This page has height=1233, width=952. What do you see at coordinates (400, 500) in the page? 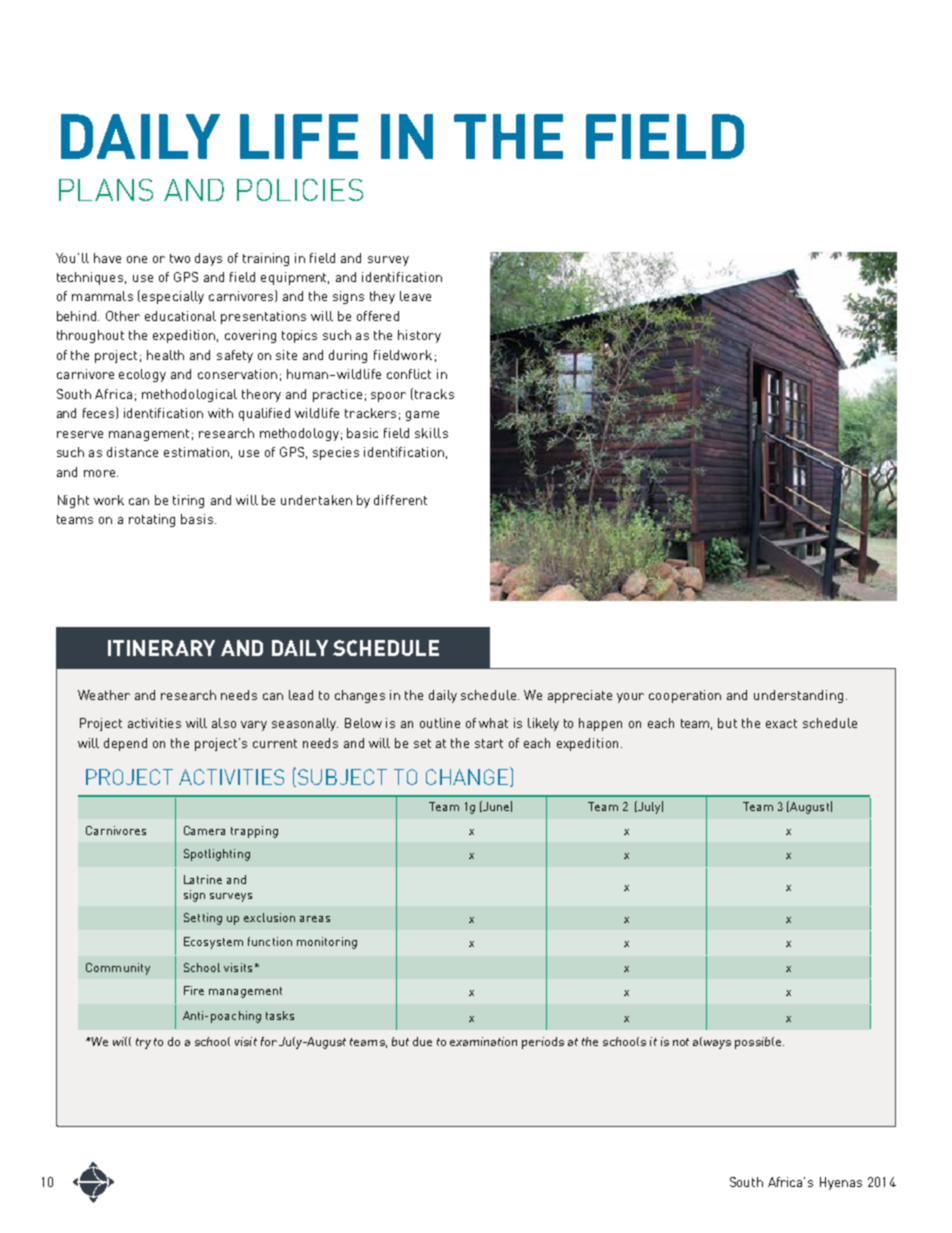
I see `different` at bounding box center [400, 500].
